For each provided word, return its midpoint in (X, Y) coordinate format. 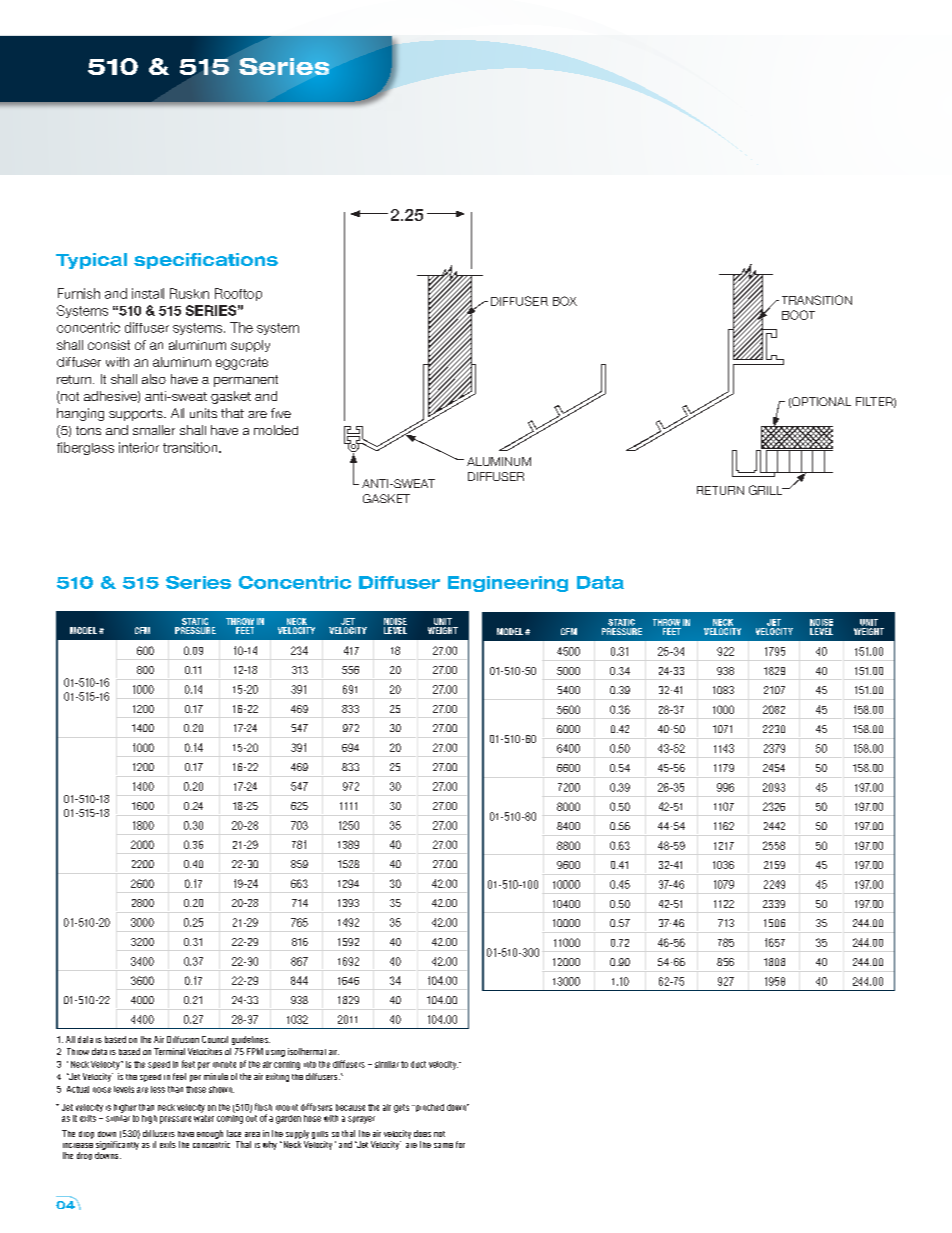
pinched (429, 1108)
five (281, 413)
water (204, 1117)
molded (276, 430)
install (148, 293)
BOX (565, 301)
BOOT (798, 315)
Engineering (508, 584)
